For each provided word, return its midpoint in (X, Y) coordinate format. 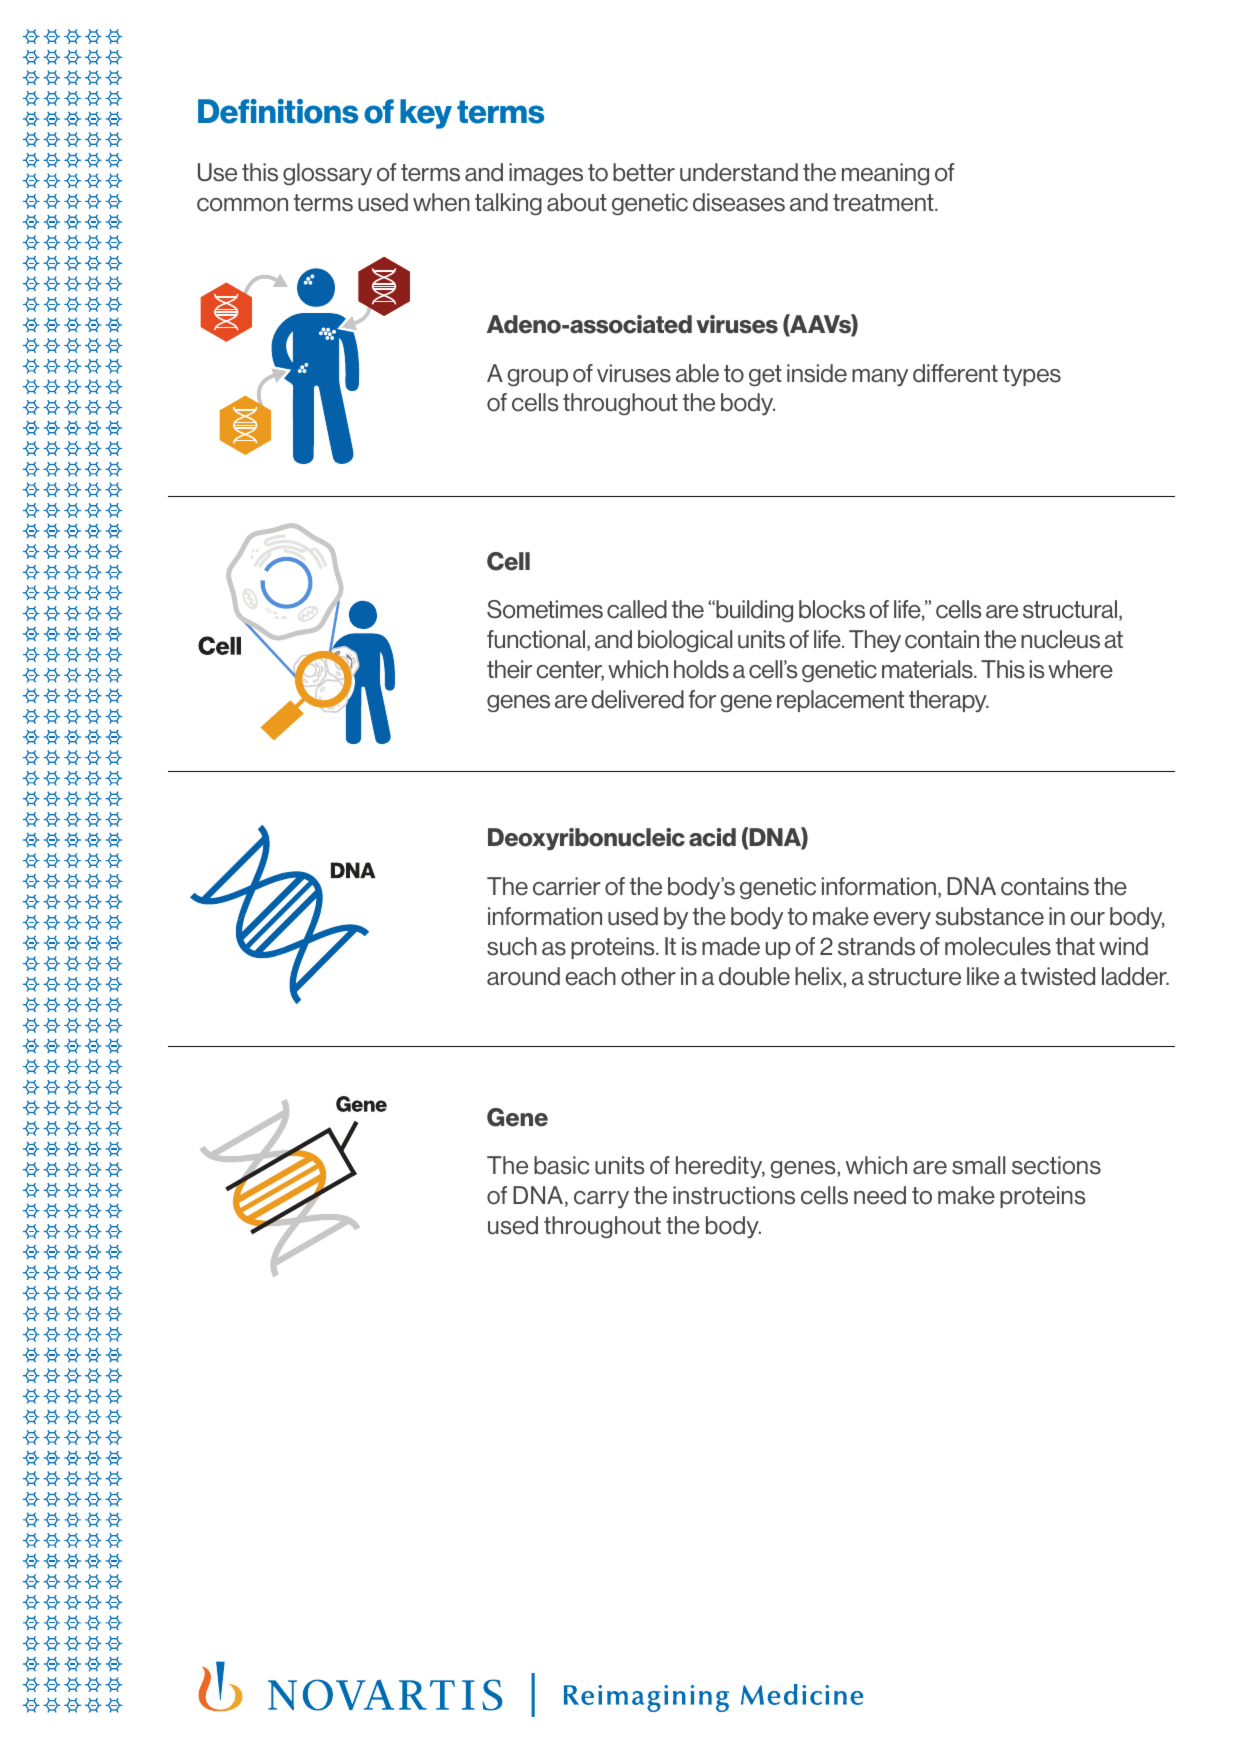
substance (989, 916)
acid (712, 837)
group (537, 377)
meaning (885, 174)
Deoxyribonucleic (586, 839)
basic (561, 1165)
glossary (327, 174)
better (644, 172)
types (1032, 375)
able (697, 373)
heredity (720, 1167)
